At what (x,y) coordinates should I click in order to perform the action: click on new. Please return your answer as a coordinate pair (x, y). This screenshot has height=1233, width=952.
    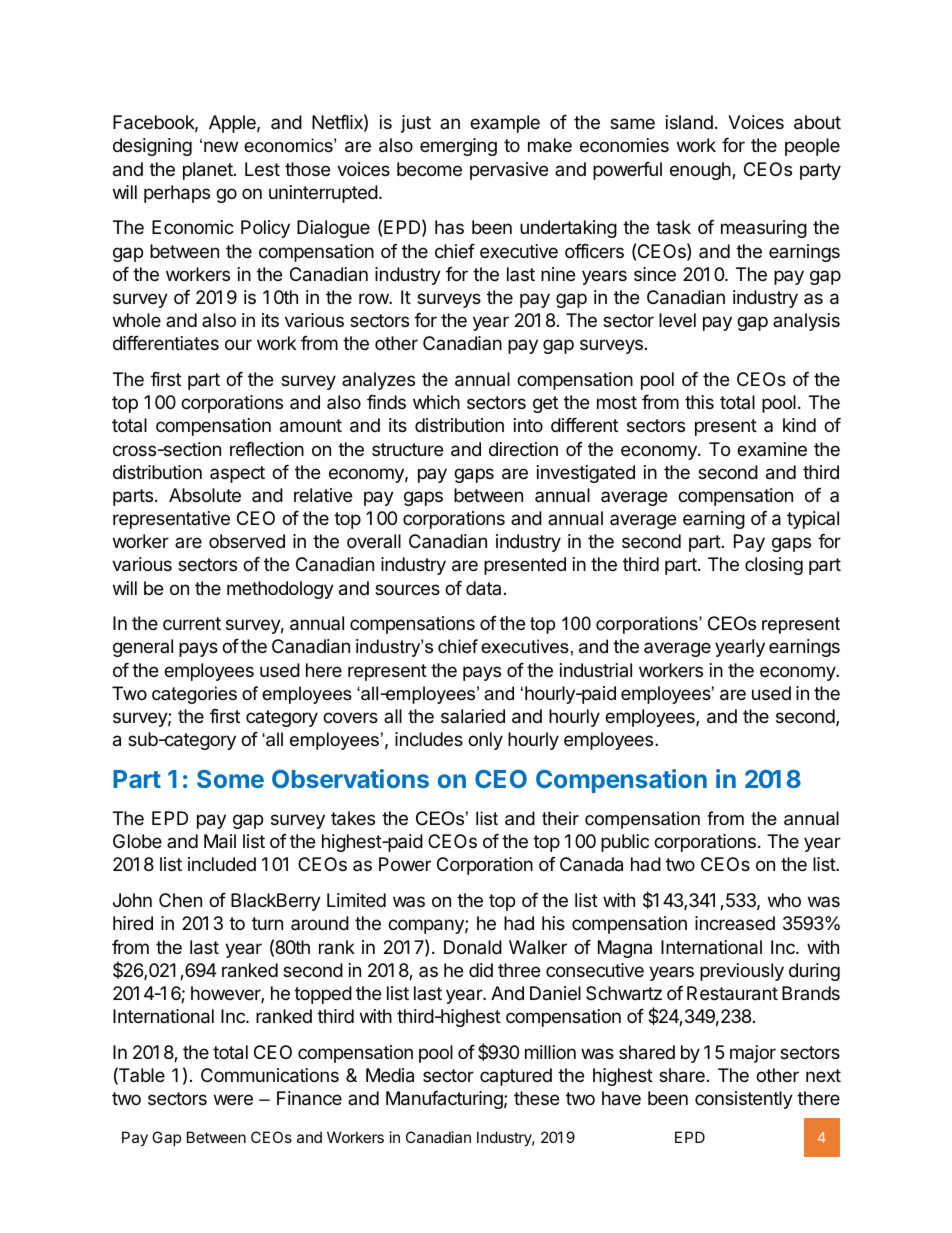
    Looking at the image, I should click on (221, 146).
